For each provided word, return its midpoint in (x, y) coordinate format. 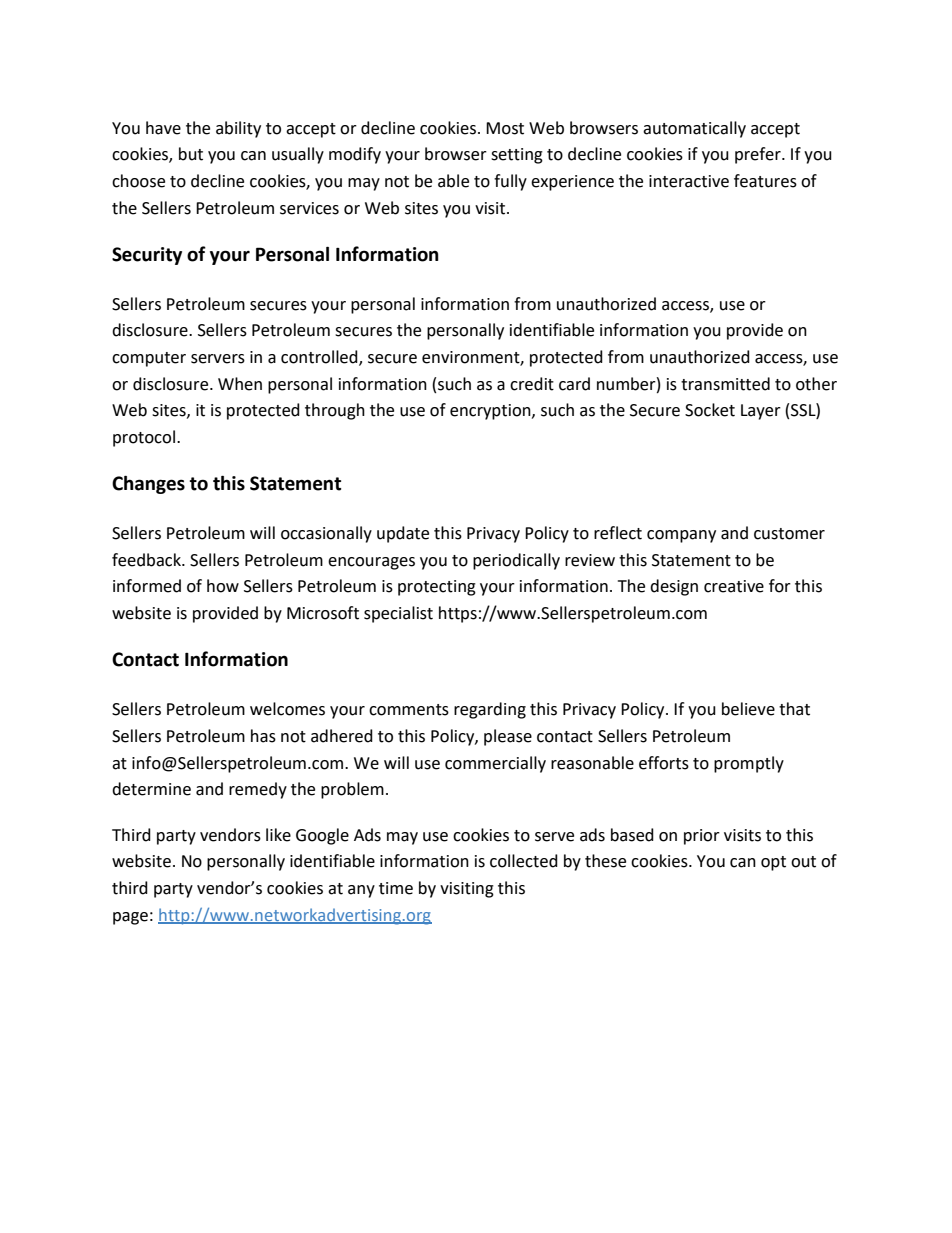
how (223, 586)
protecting (437, 588)
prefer (759, 155)
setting (517, 156)
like (278, 835)
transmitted (725, 384)
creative (734, 586)
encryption (491, 412)
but (191, 154)
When (240, 384)
